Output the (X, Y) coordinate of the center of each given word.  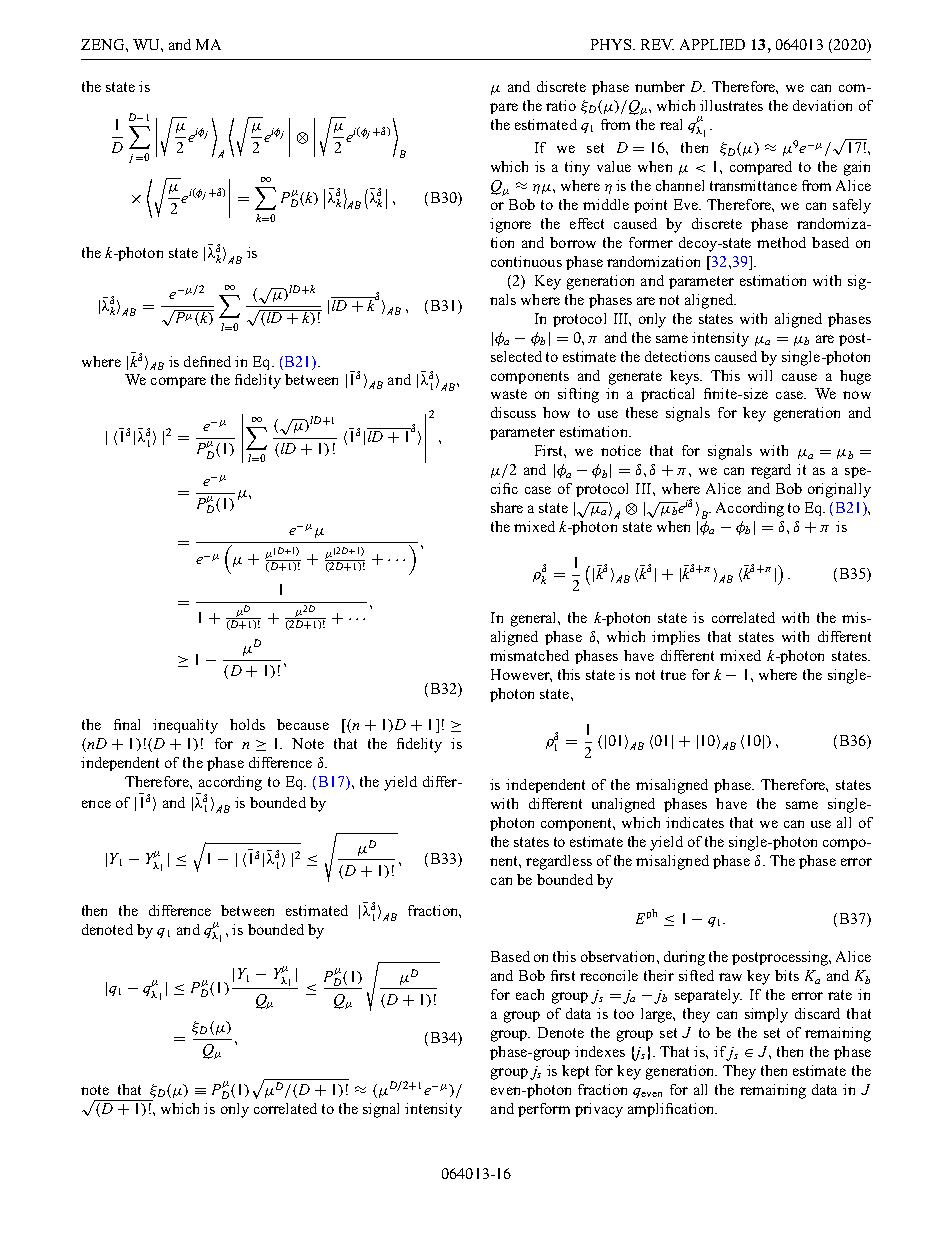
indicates (695, 822)
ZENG (104, 44)
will (760, 375)
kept (575, 1072)
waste (509, 394)
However (521, 675)
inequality (185, 726)
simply (766, 1015)
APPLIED (712, 44)
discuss (513, 412)
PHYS (611, 44)
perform (544, 1110)
